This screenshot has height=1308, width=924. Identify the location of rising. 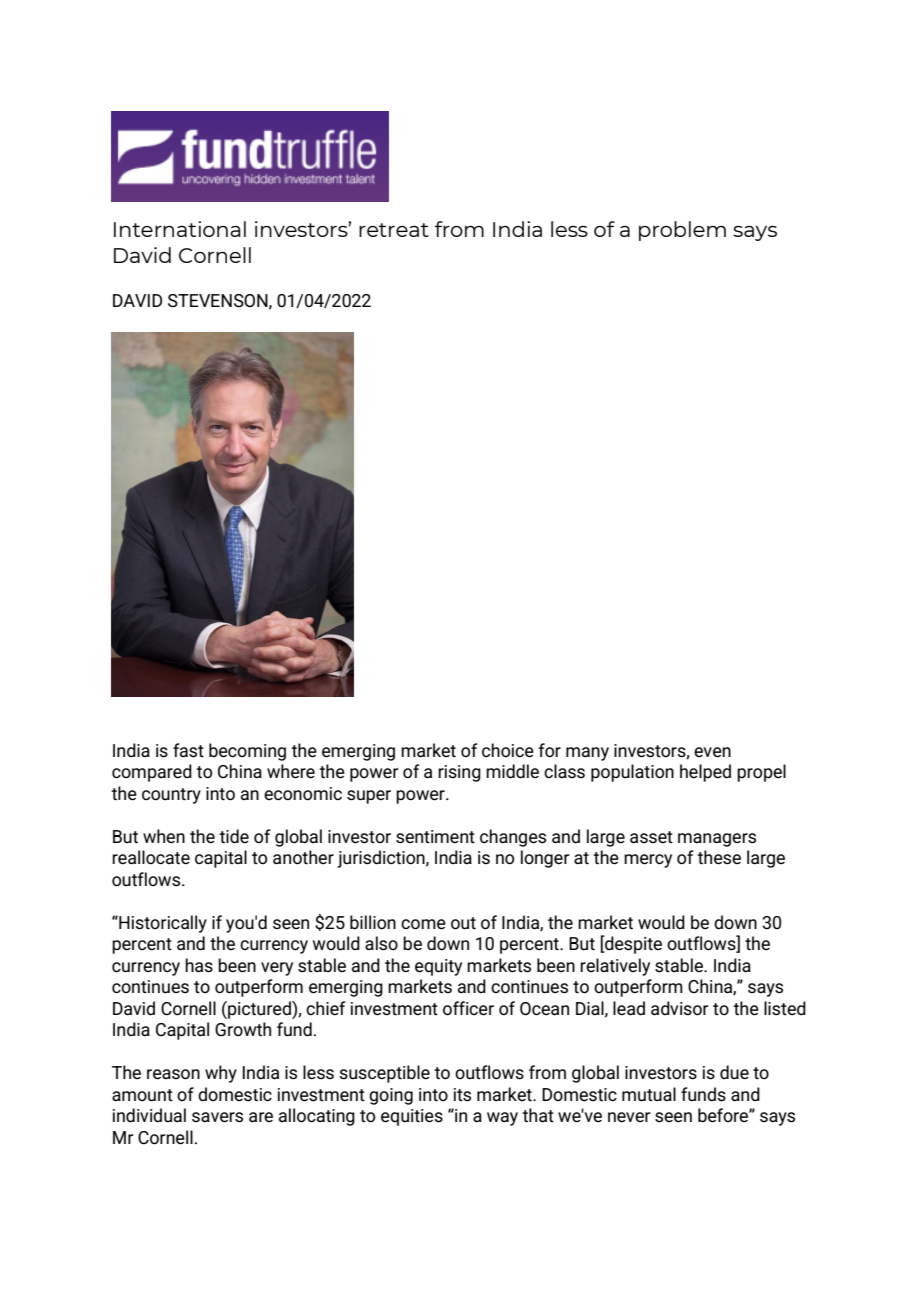
(459, 773).
